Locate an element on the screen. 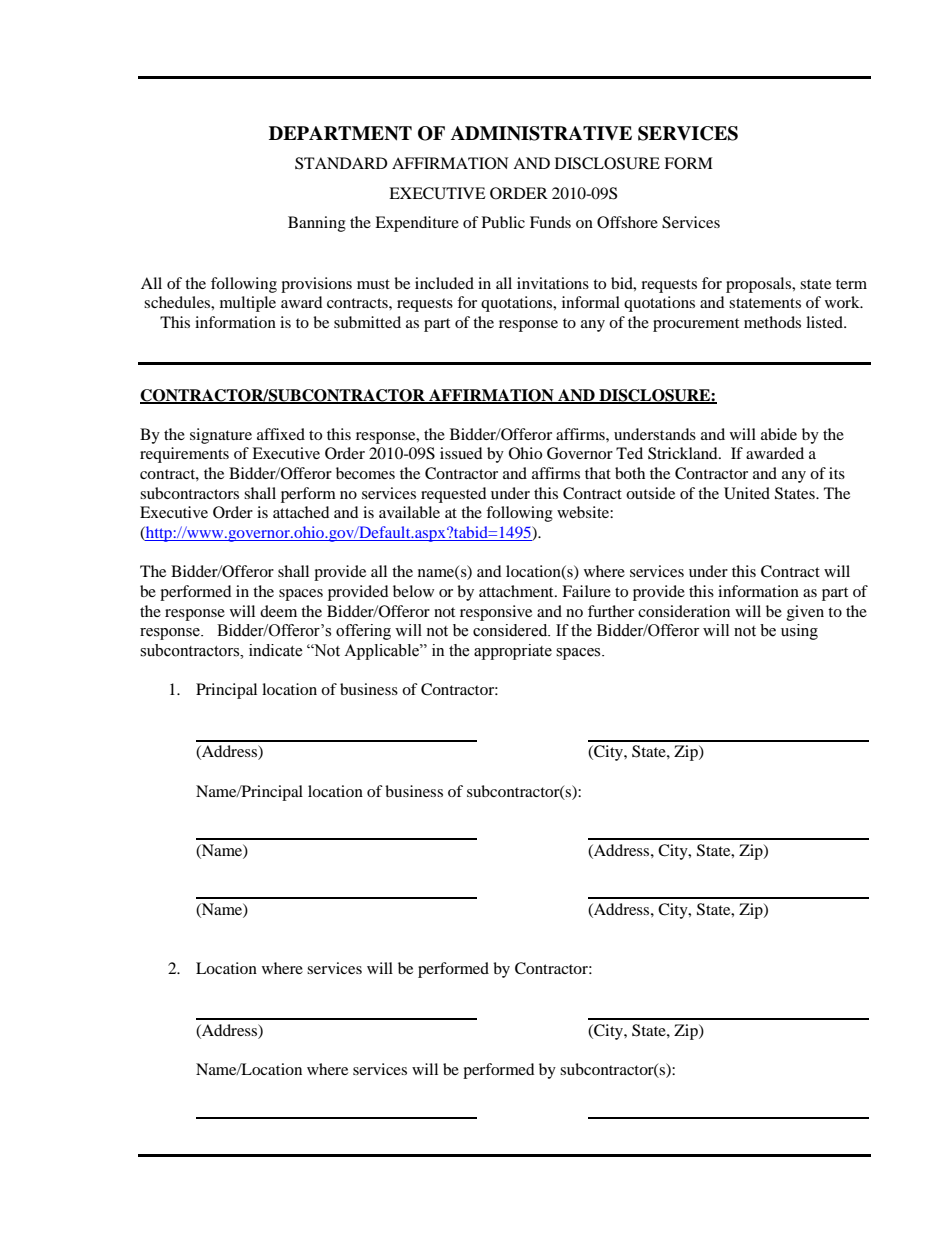  affixed is located at coordinates (281, 434).
